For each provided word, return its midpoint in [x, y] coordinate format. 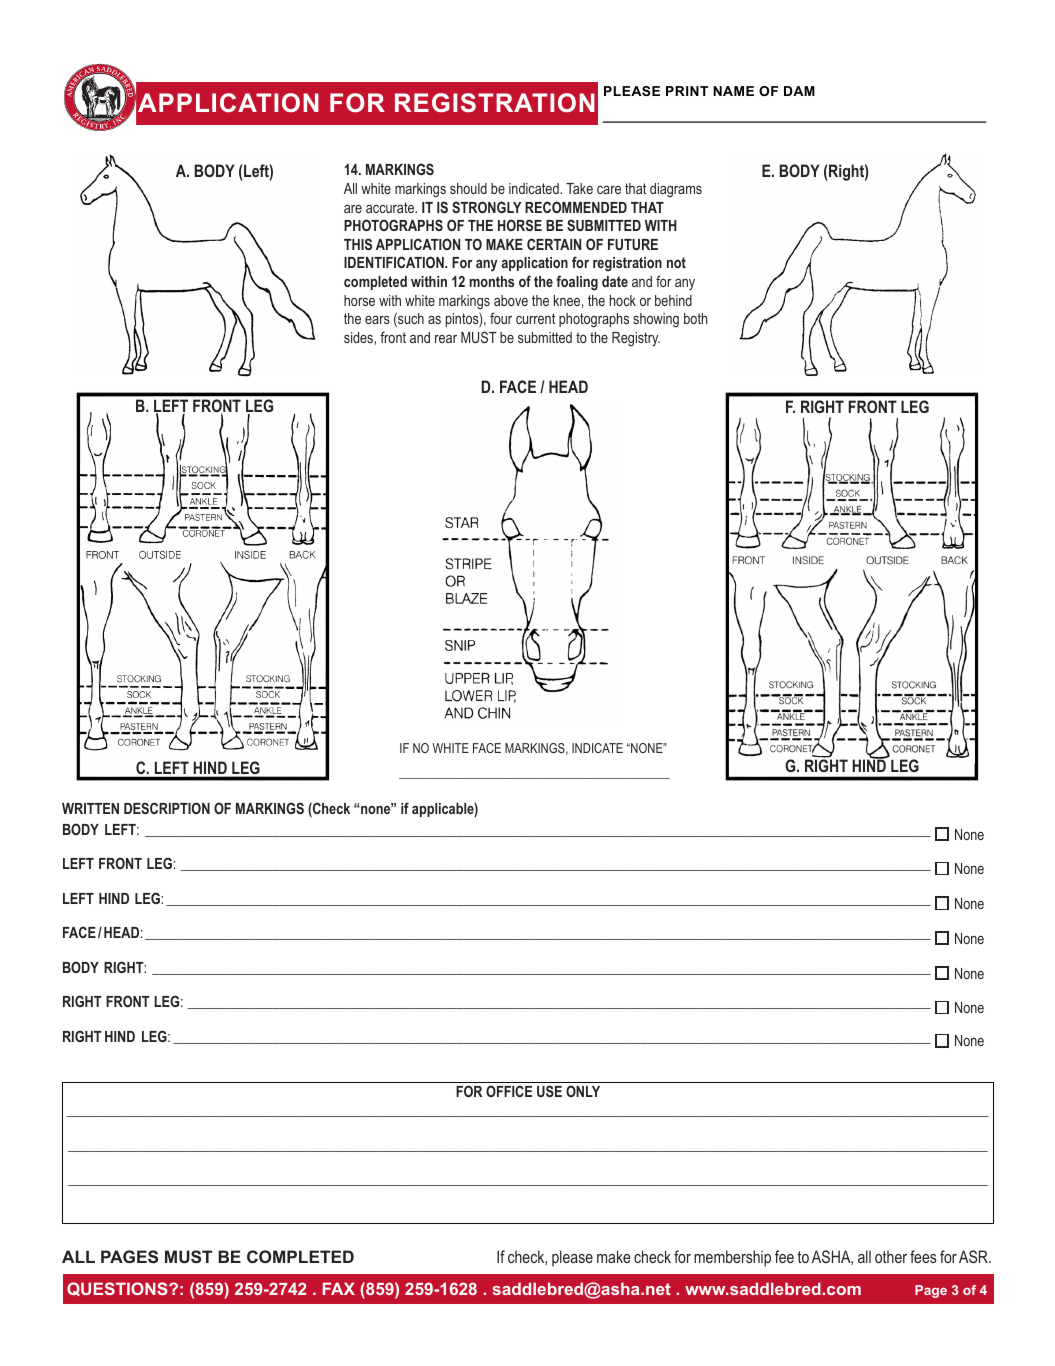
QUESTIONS [118, 1289]
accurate [391, 207]
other [891, 1256]
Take [579, 188]
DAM [799, 91]
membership [732, 1258]
